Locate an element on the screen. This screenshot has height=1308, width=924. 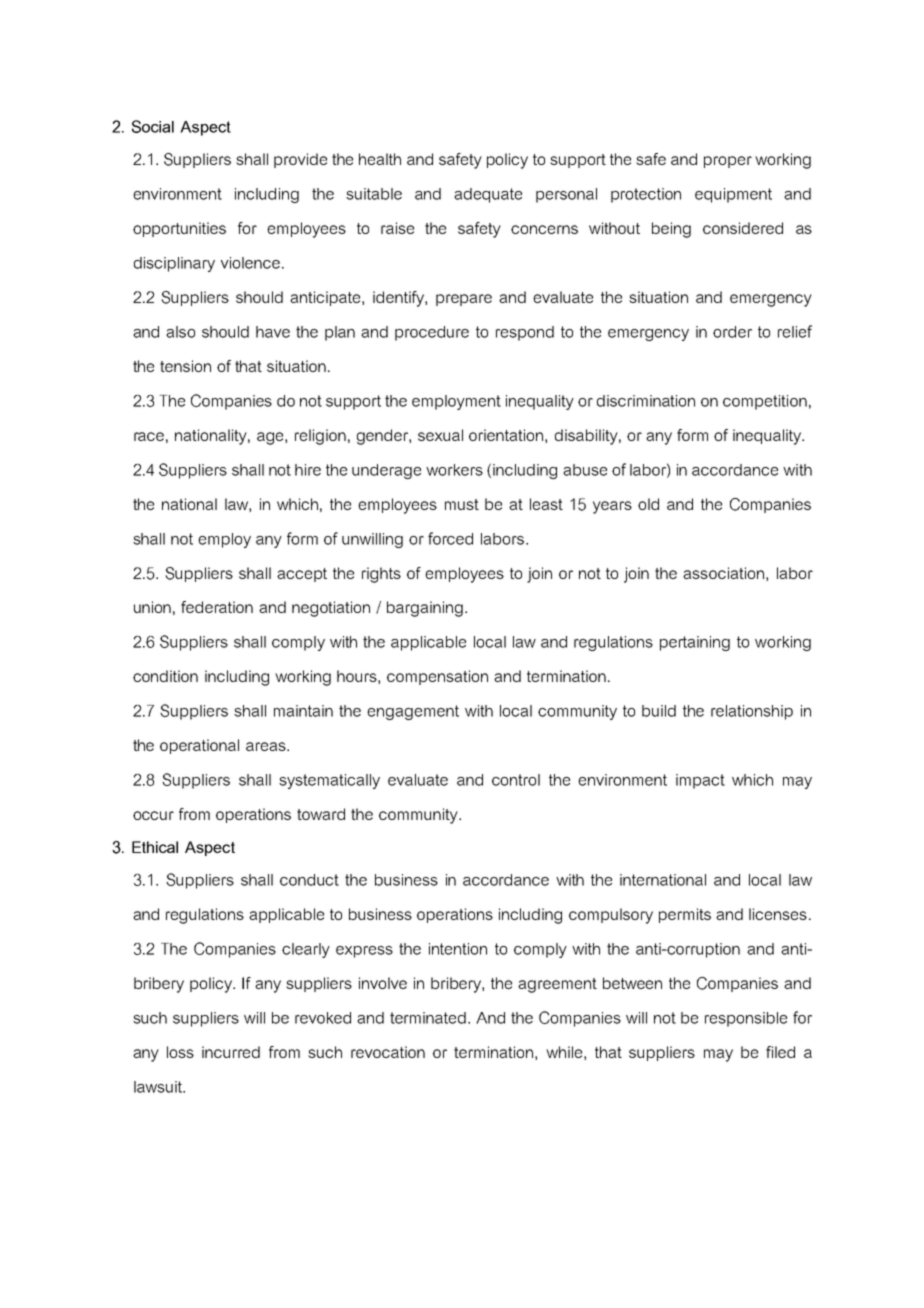
terminated is located at coordinates (429, 1018).
